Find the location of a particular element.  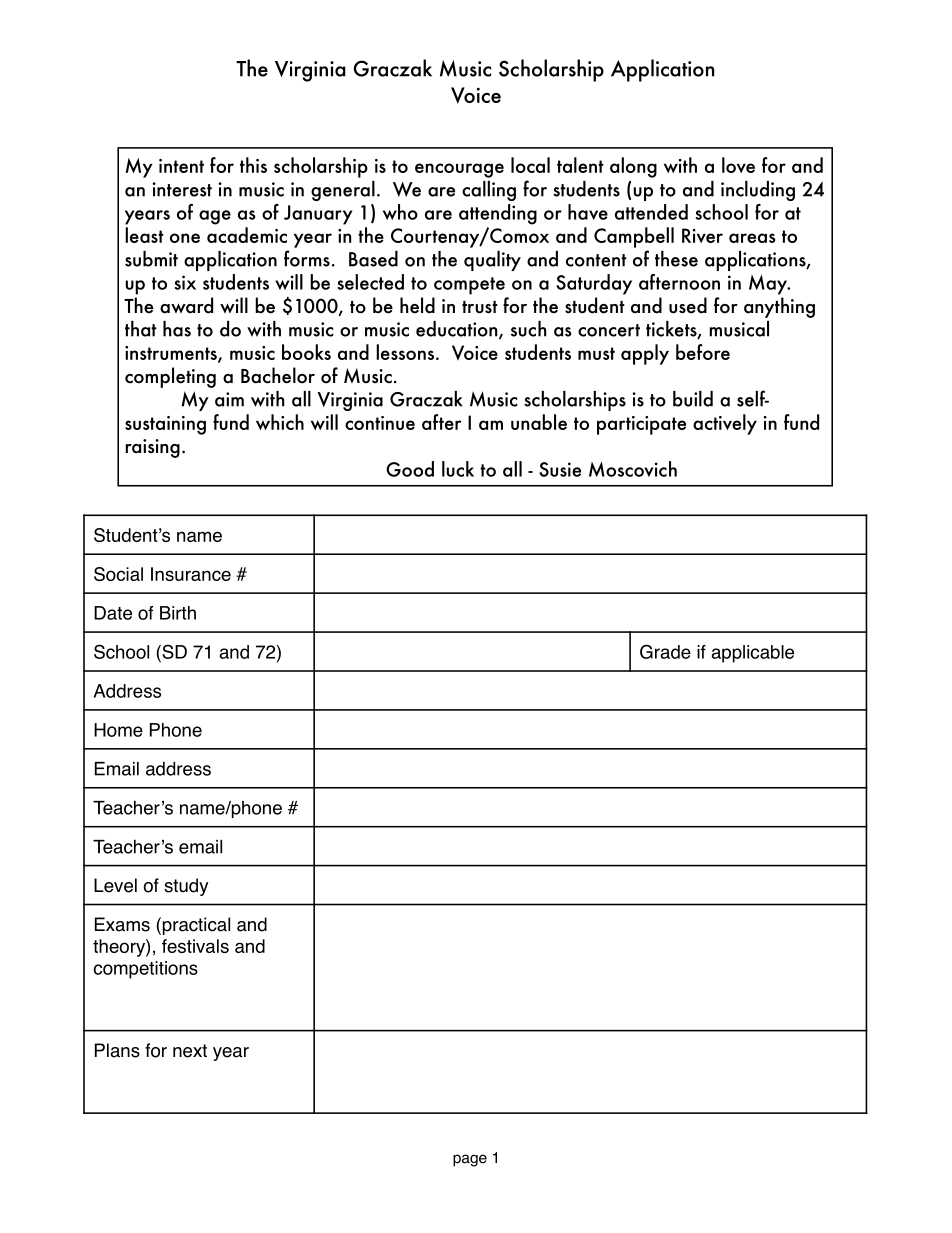

raising is located at coordinates (152, 448).
